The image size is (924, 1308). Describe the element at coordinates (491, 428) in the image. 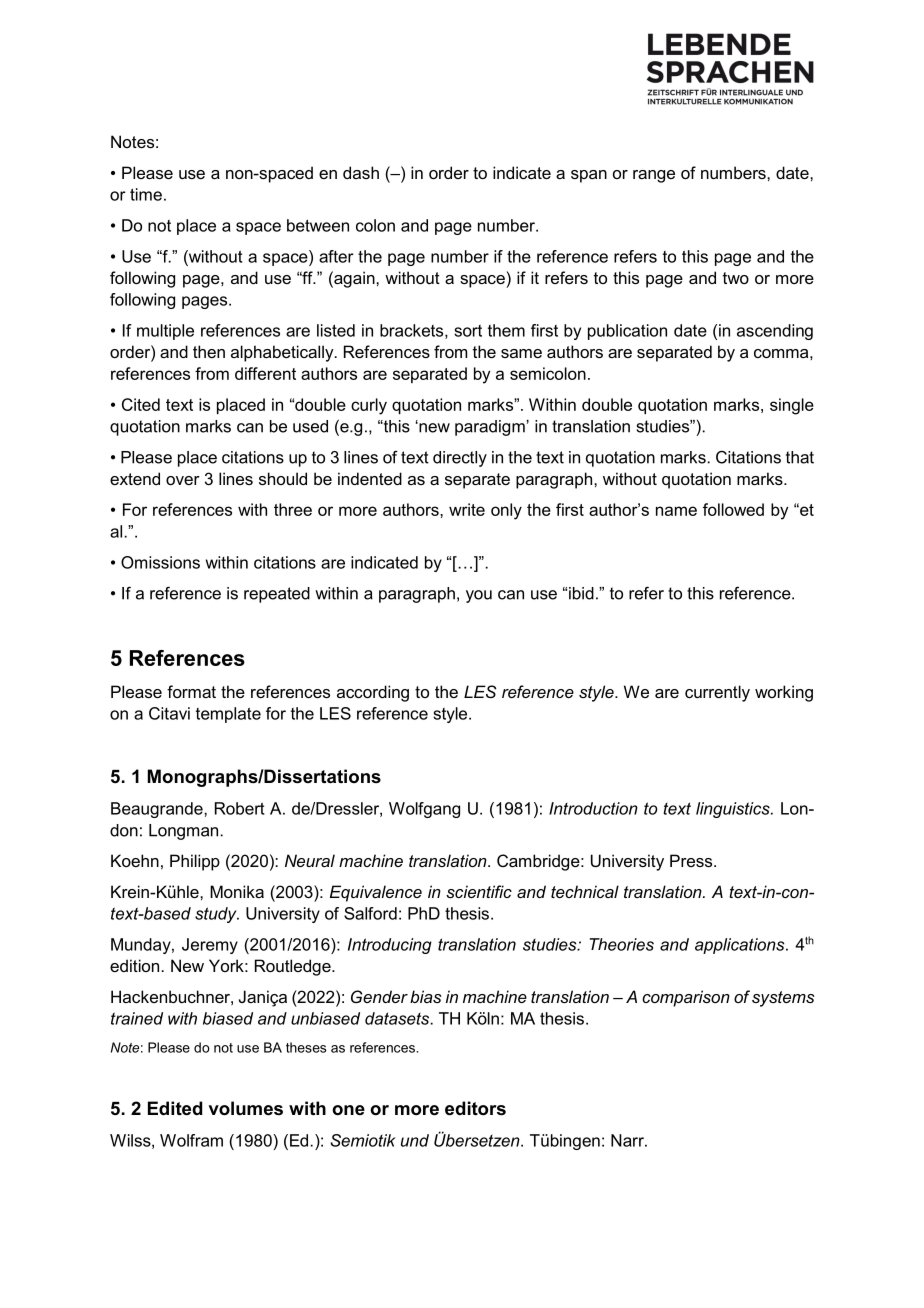

I see `paradigm` at that location.
